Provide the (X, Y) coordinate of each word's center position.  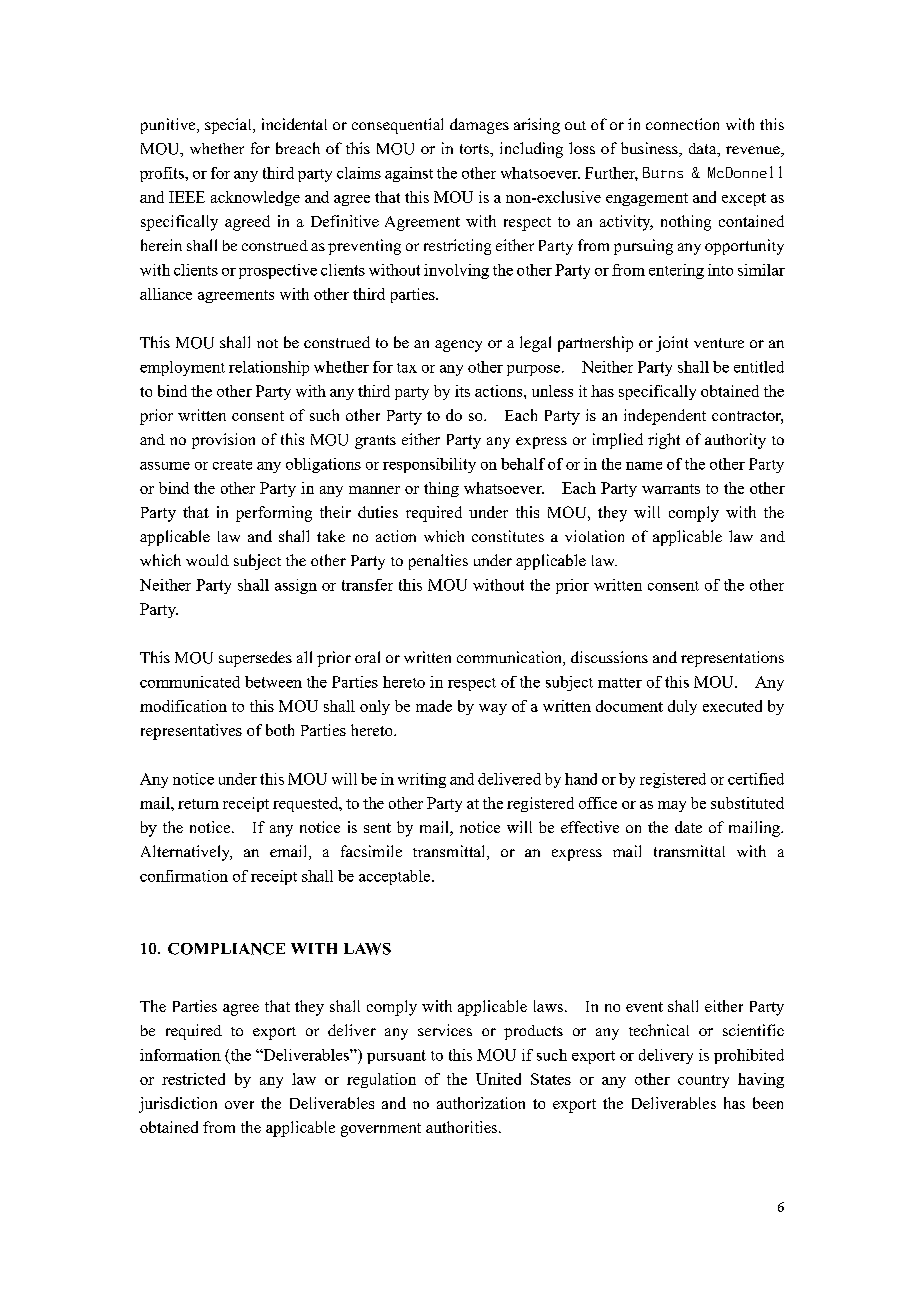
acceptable (396, 877)
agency (458, 346)
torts (475, 149)
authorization (481, 1103)
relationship (269, 368)
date (688, 827)
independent (665, 417)
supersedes (255, 659)
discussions (609, 657)
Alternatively (186, 853)
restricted (193, 1079)
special (229, 126)
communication (510, 658)
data (704, 150)
